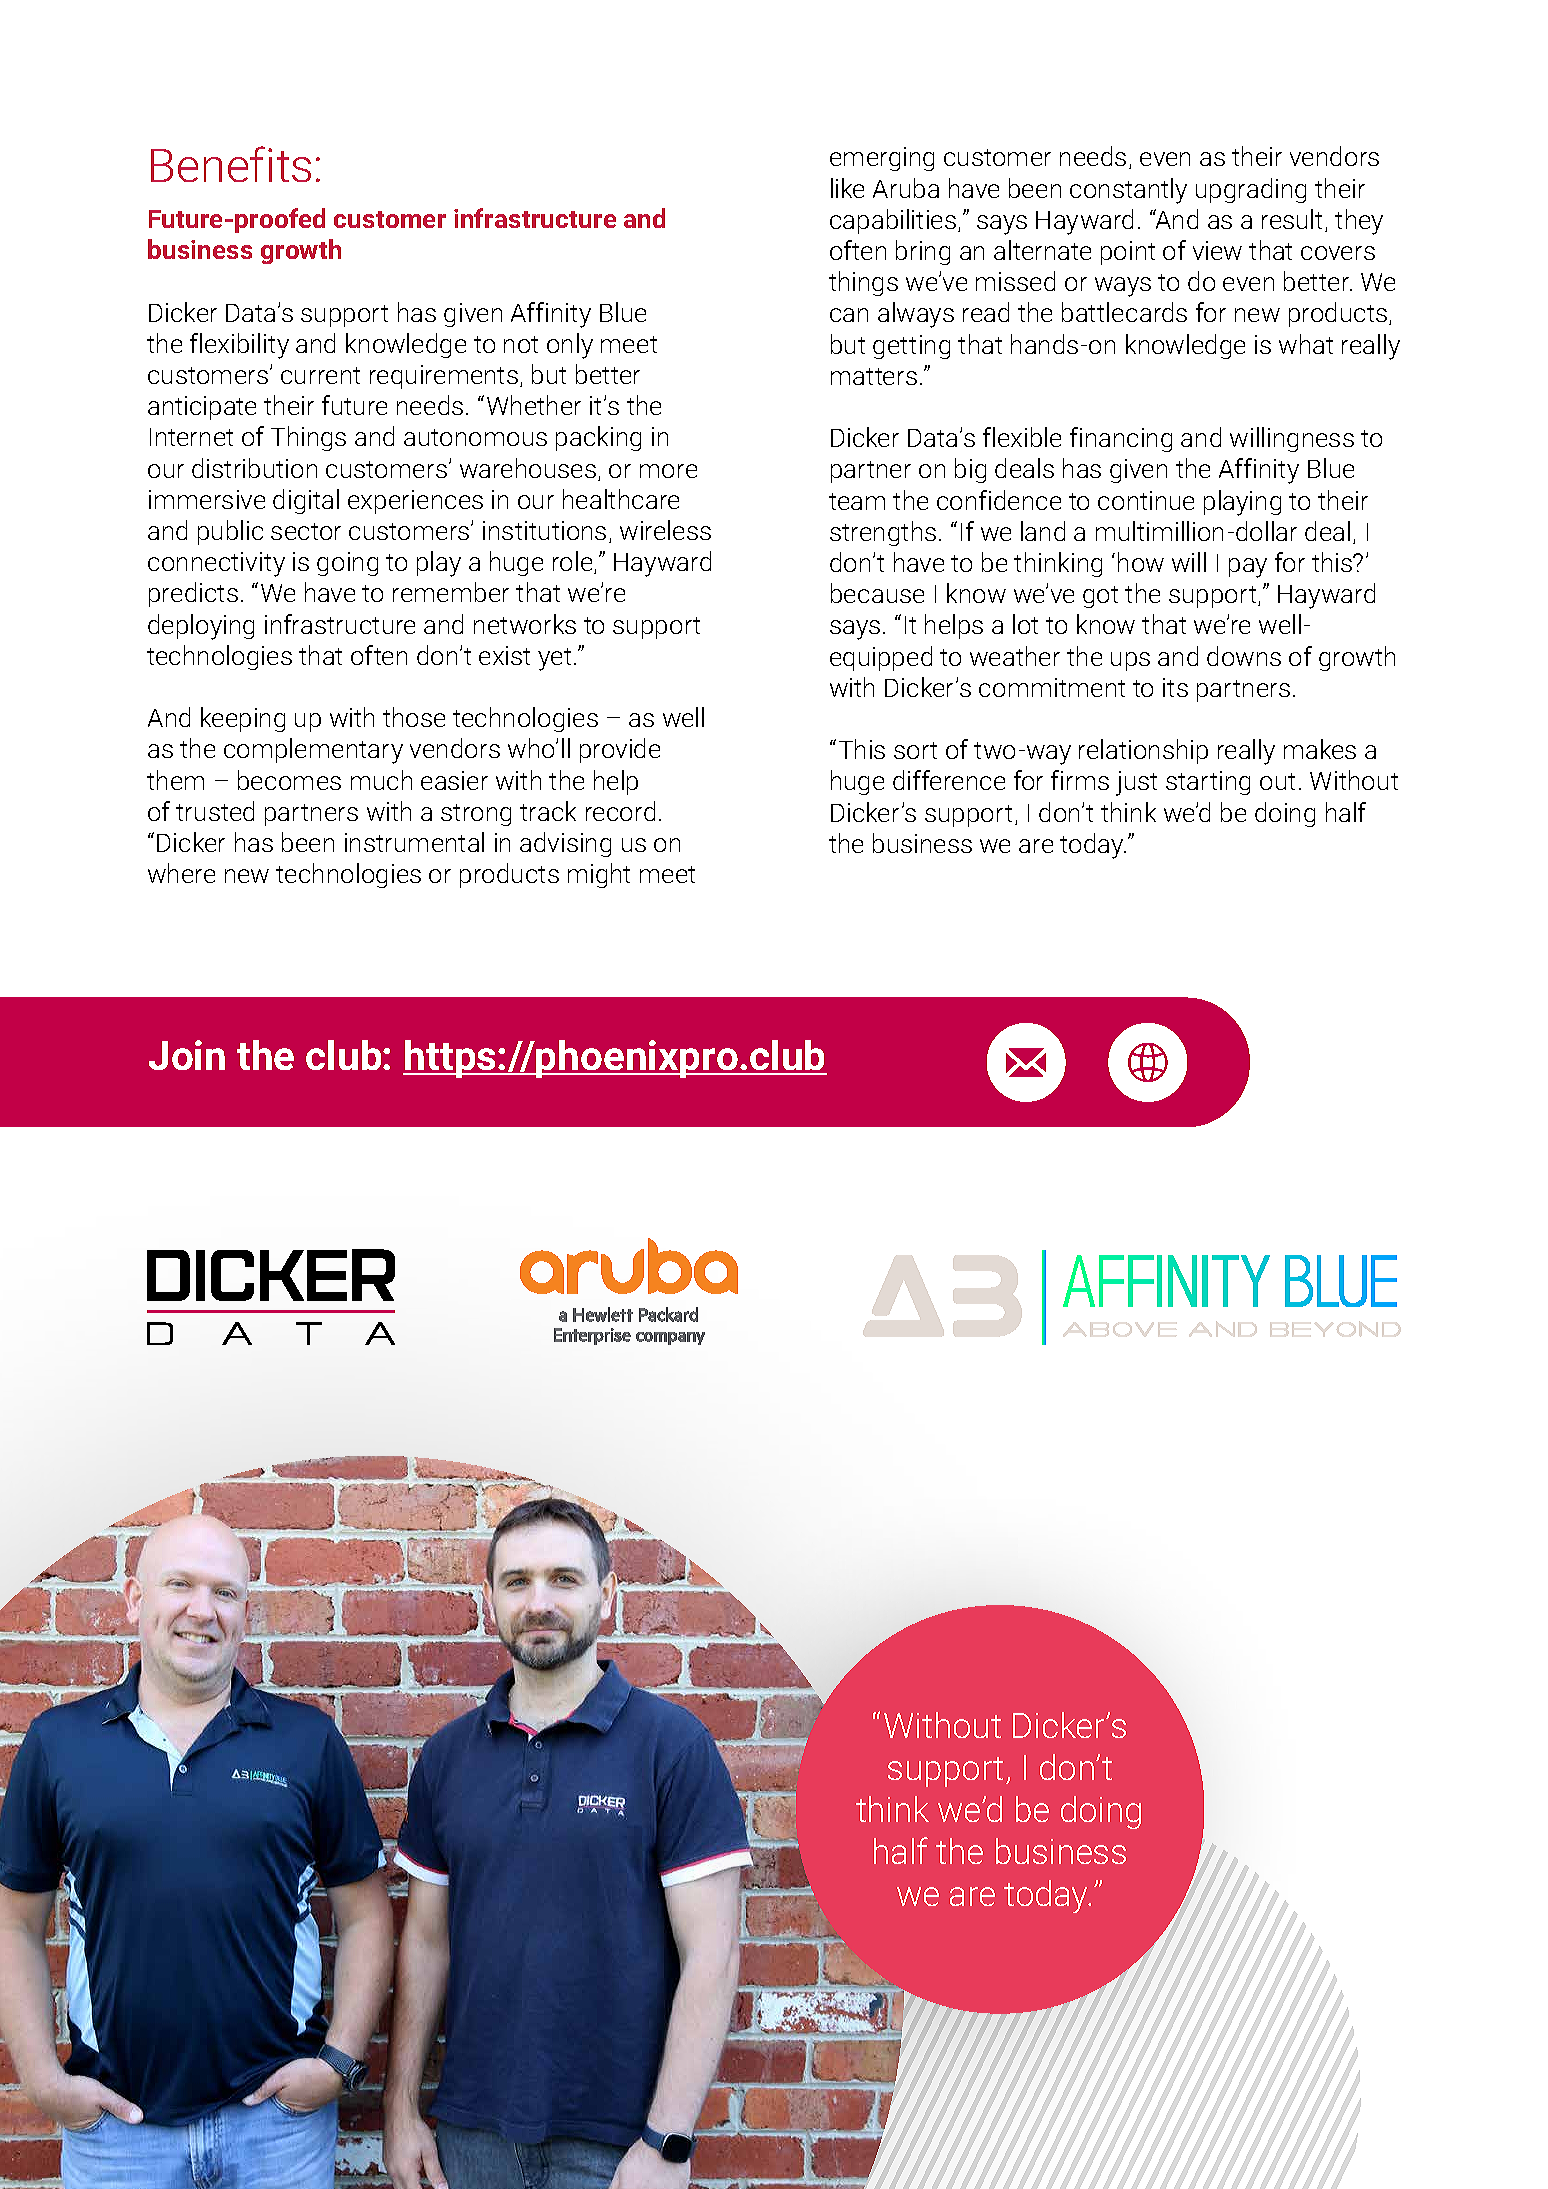 The width and height of the screenshot is (1548, 2189). I want to click on going, so click(347, 564).
